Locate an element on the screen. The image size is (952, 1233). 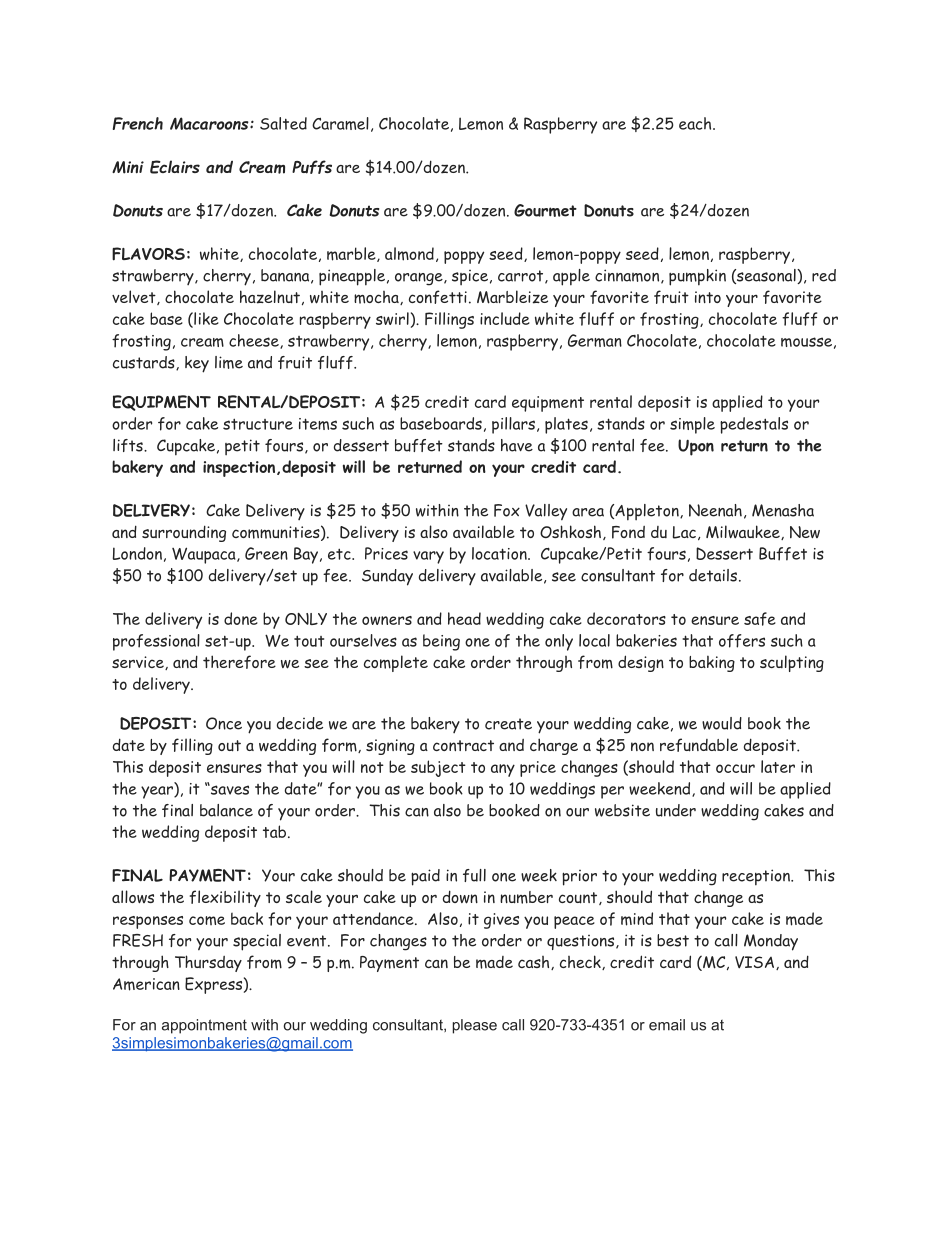
location is located at coordinates (500, 553).
